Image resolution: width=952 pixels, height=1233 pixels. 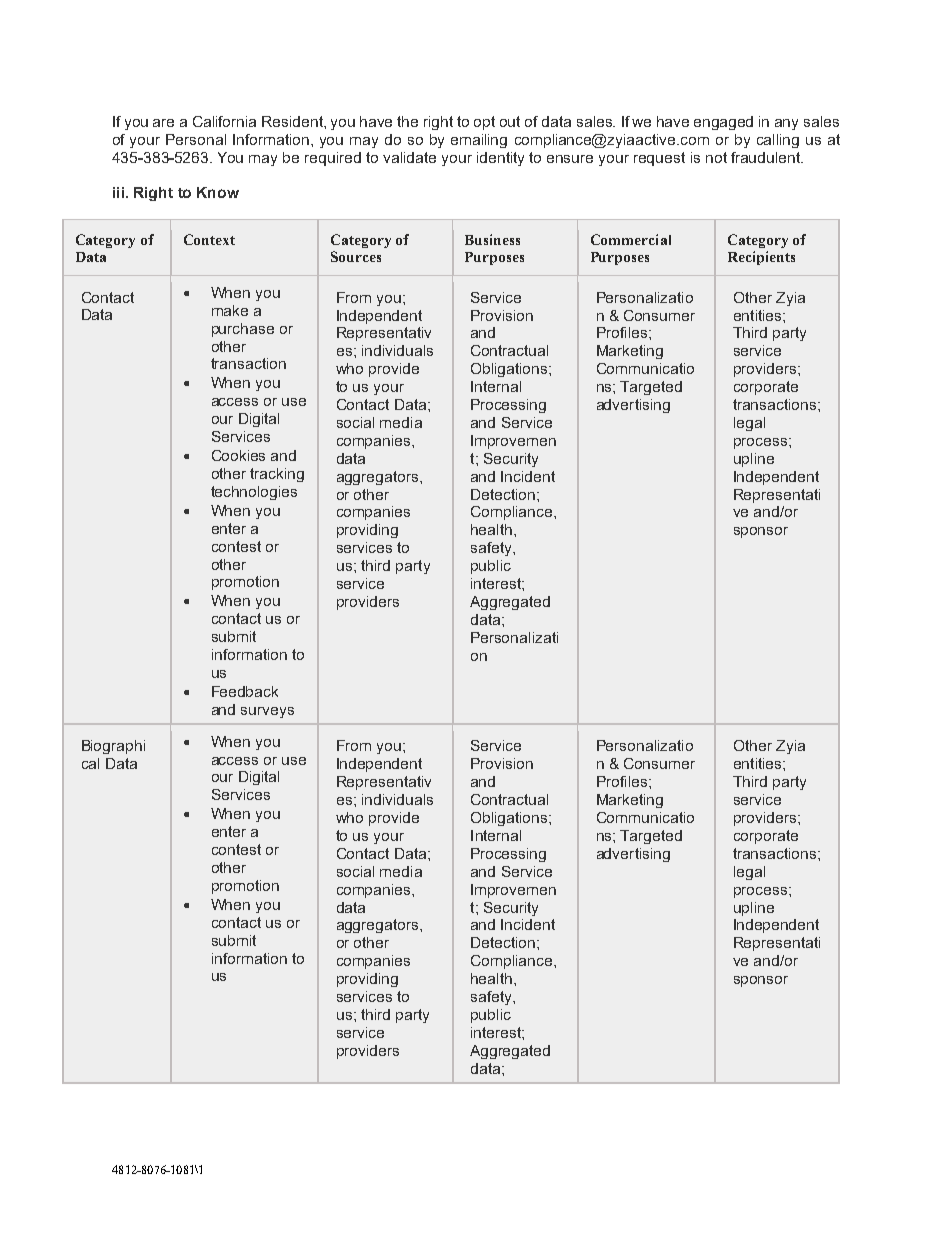 I want to click on Cookies, so click(x=238, y=455).
